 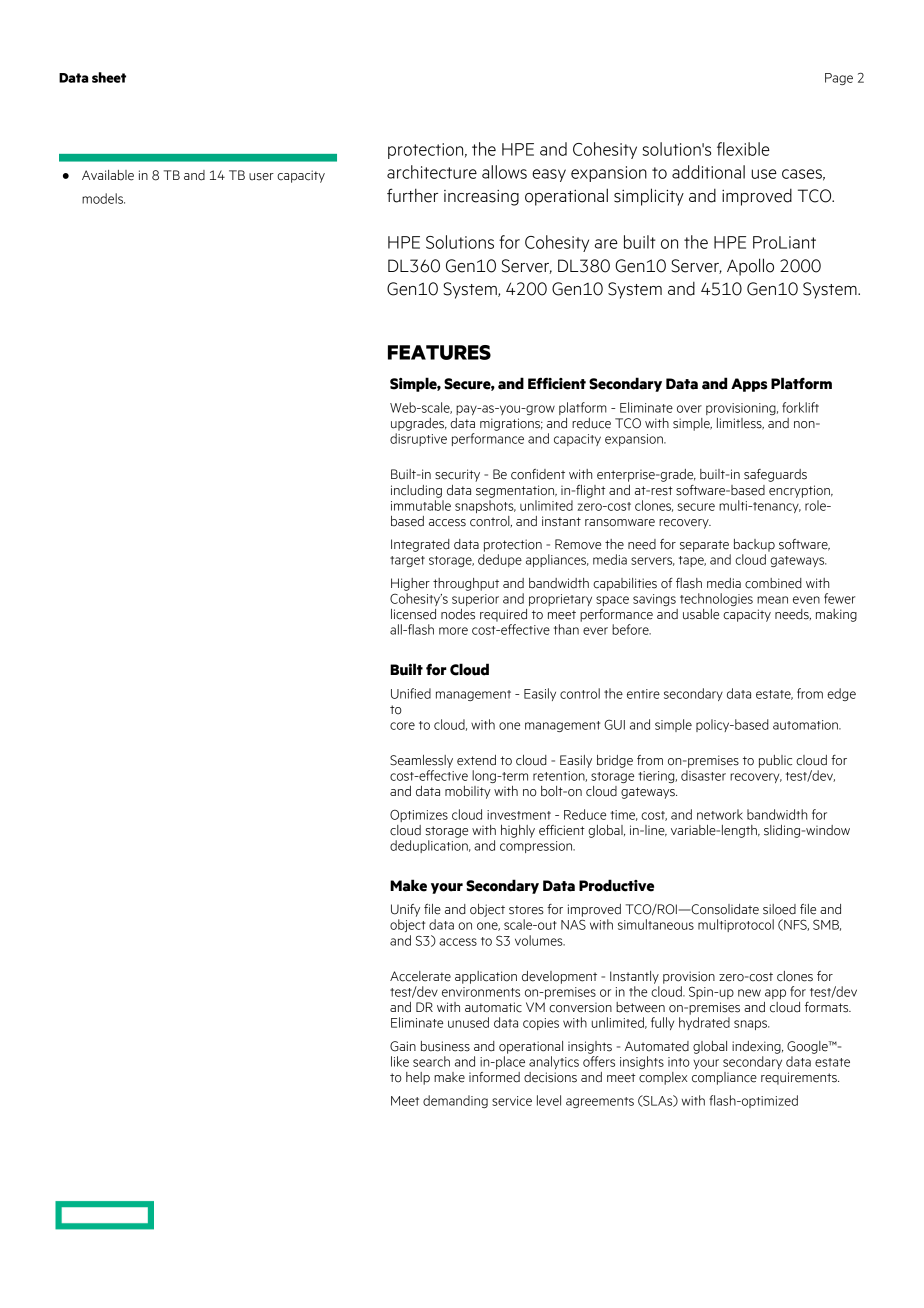 What do you see at coordinates (504, 172) in the document?
I see `allows` at bounding box center [504, 172].
